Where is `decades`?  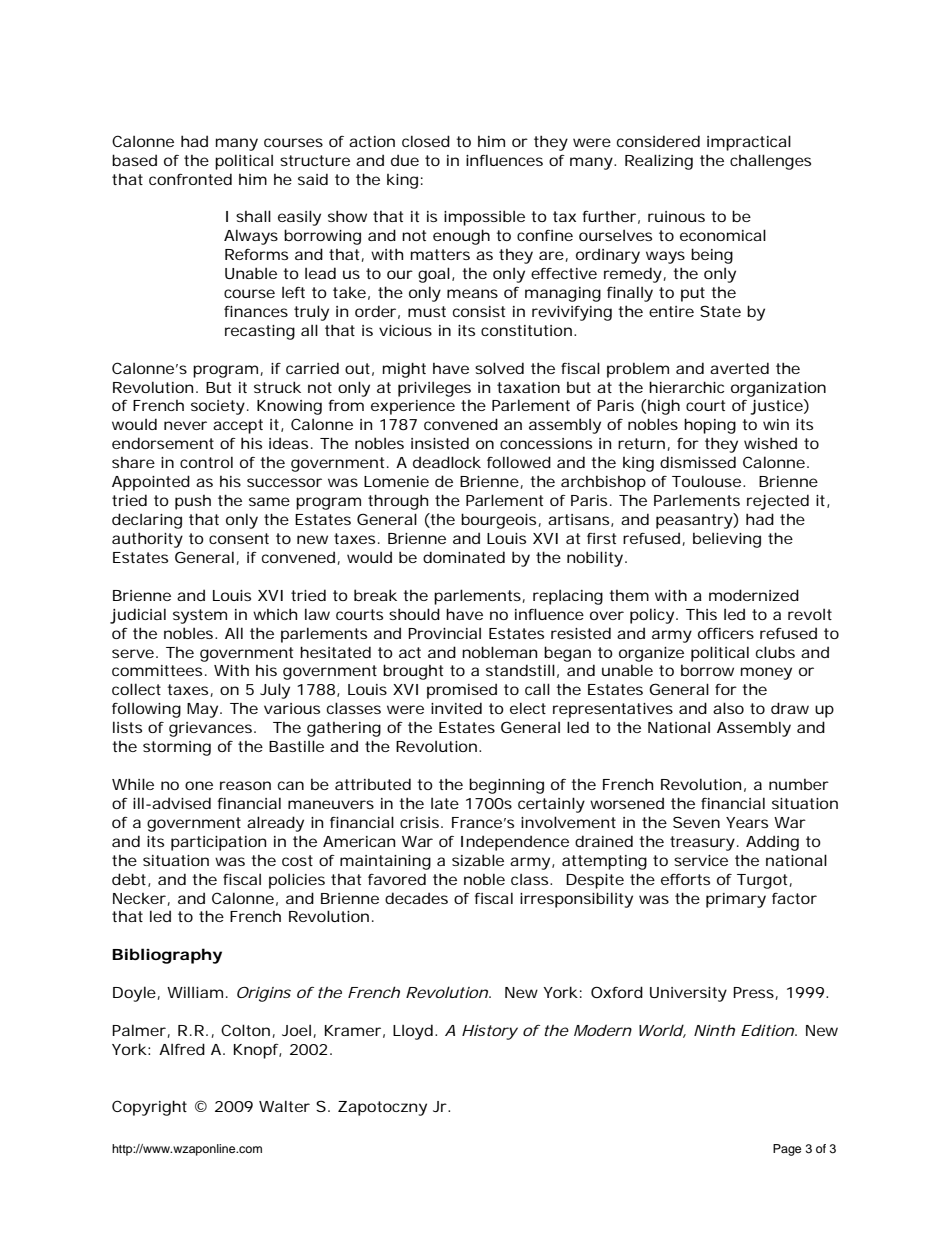
decades is located at coordinates (416, 898).
